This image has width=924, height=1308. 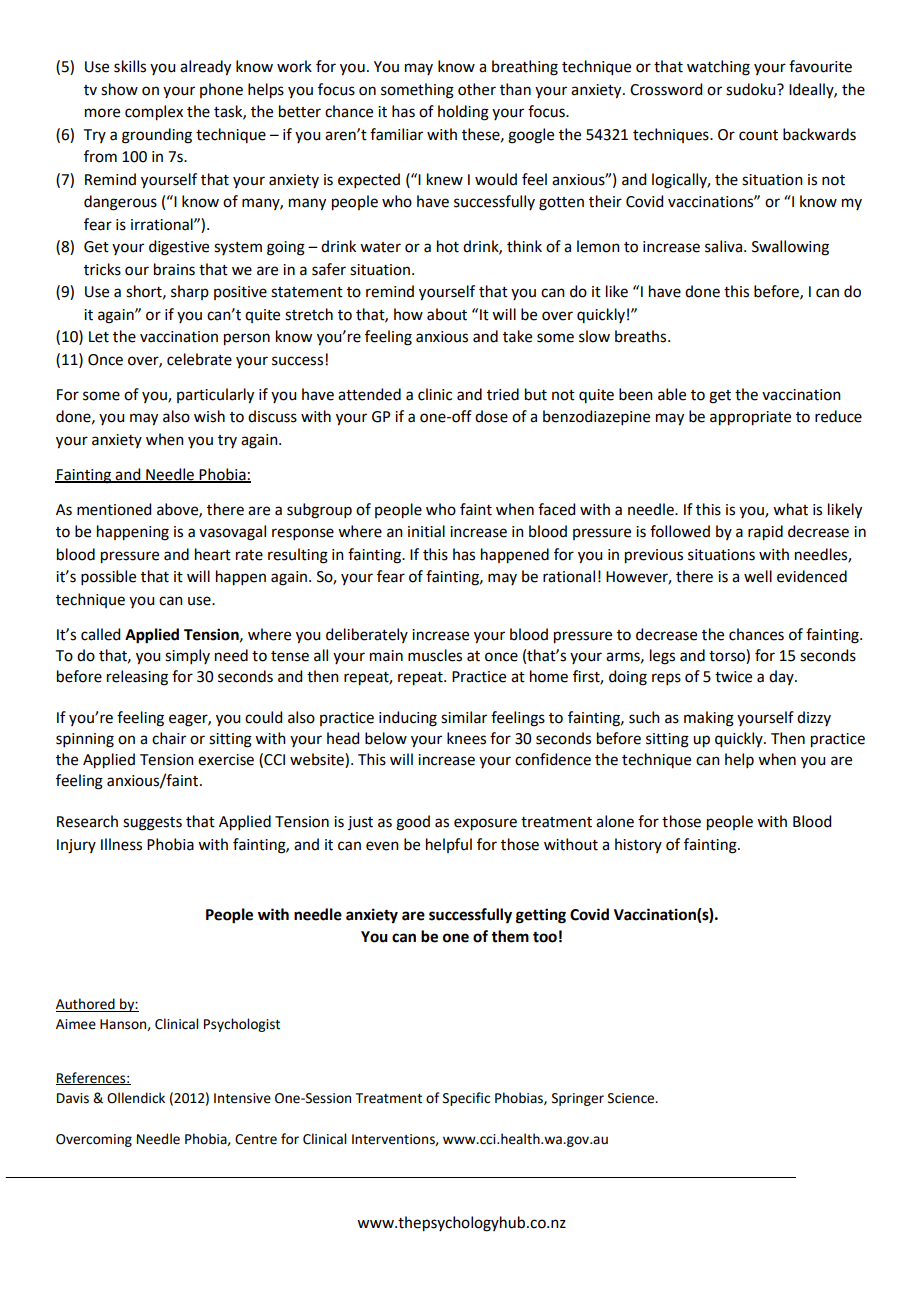 I want to click on Illness, so click(x=121, y=844).
